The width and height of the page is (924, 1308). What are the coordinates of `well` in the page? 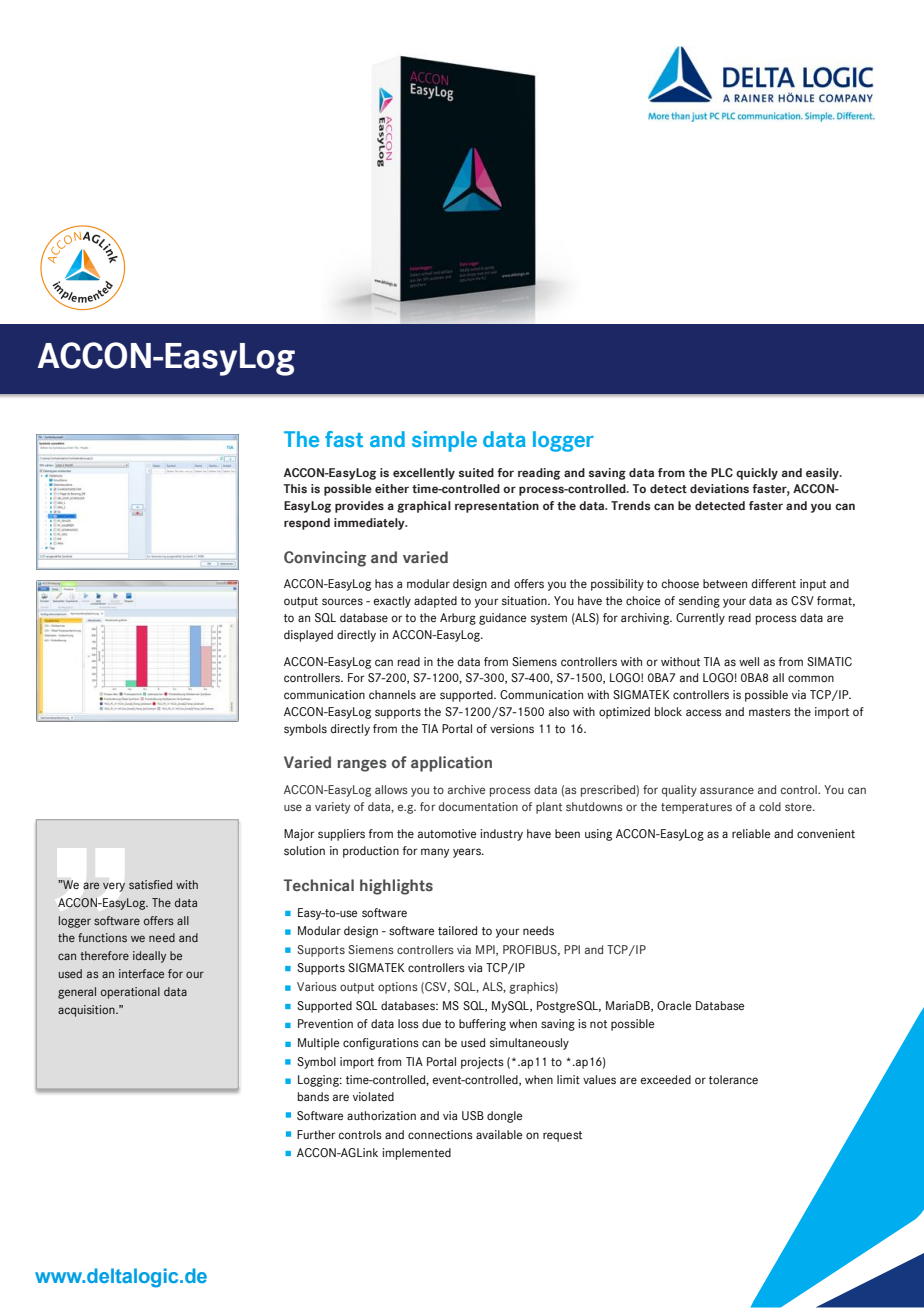 It's located at (749, 661).
